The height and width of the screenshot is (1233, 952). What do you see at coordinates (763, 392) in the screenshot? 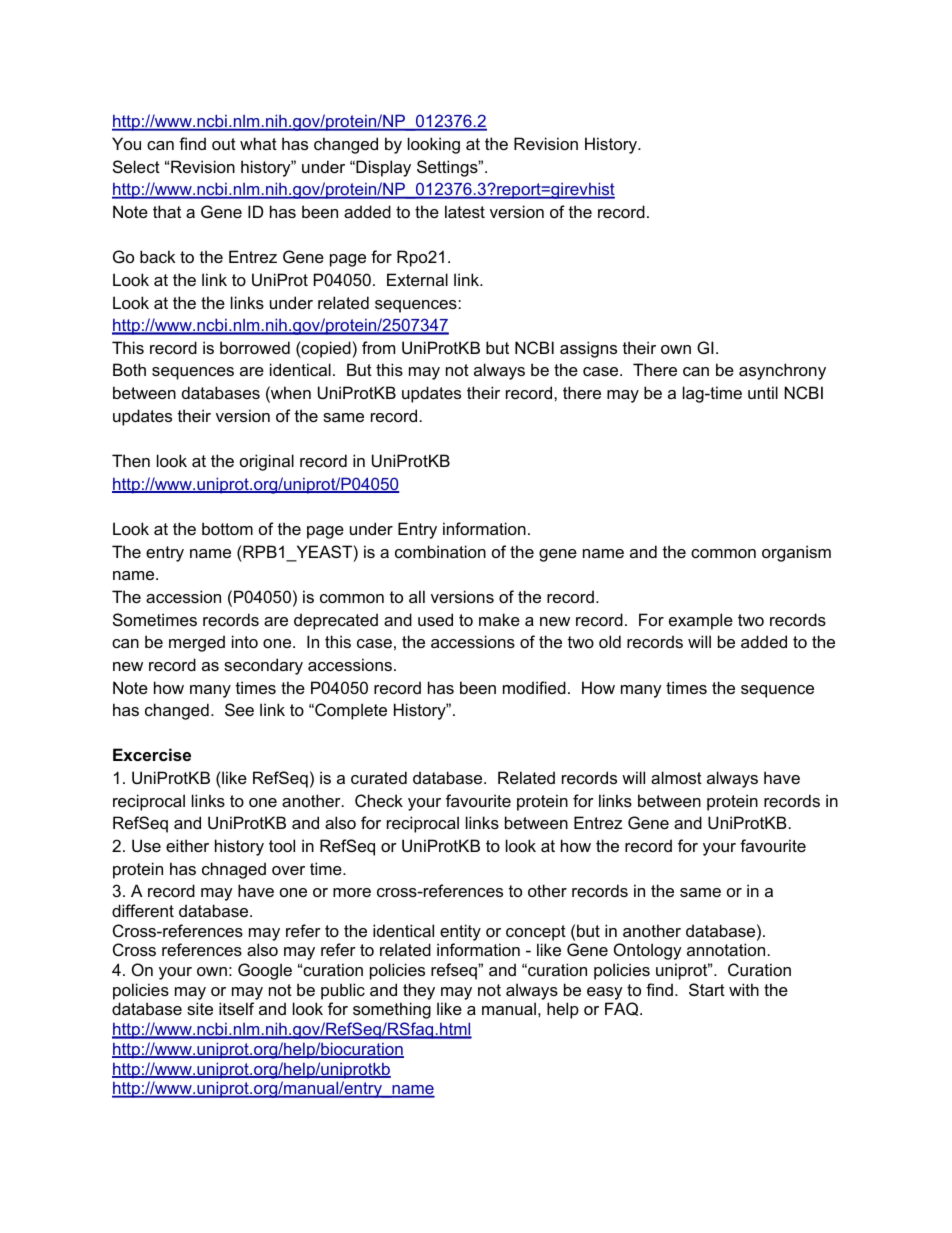
I see `until` at bounding box center [763, 392].
